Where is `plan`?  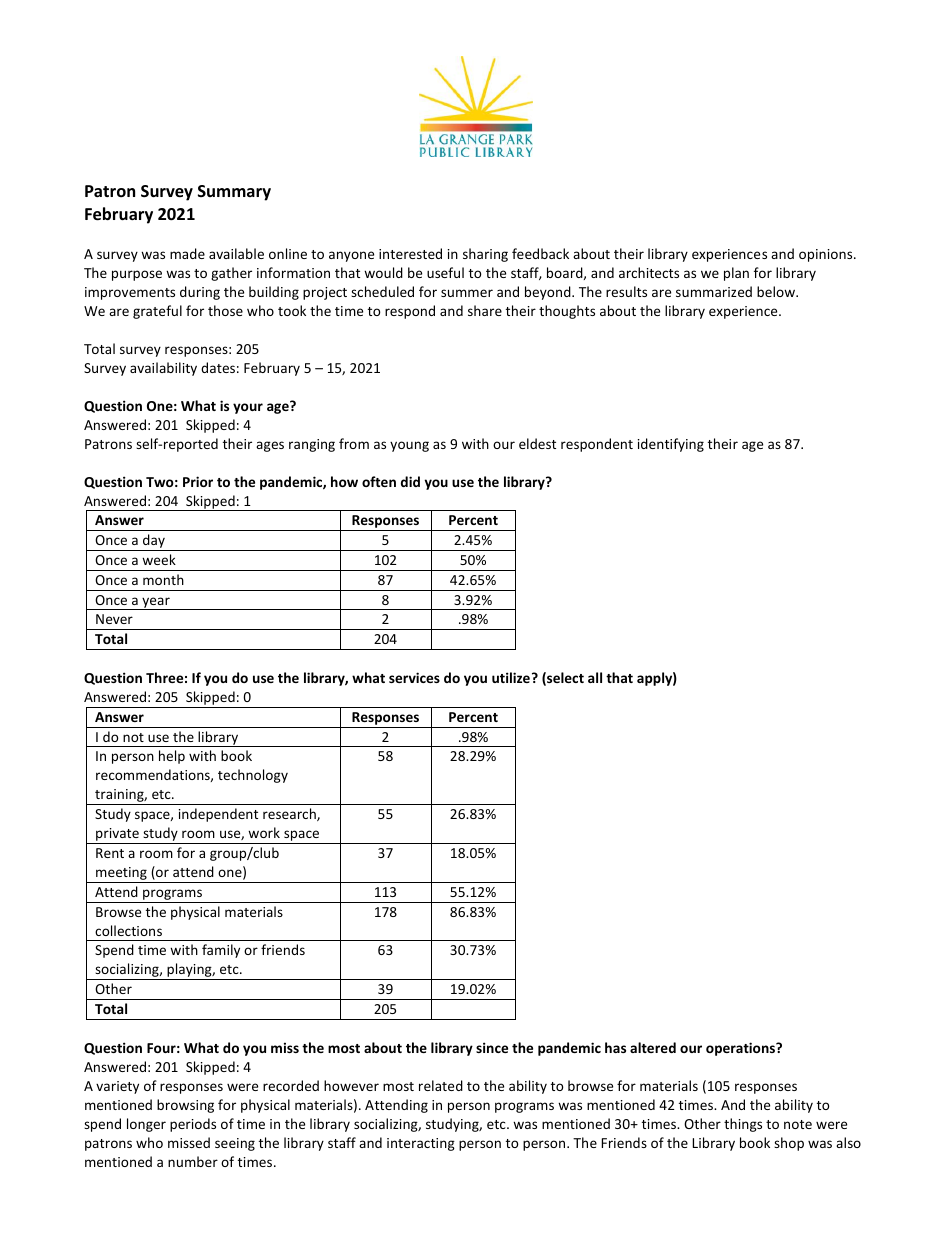
plan is located at coordinates (736, 274).
